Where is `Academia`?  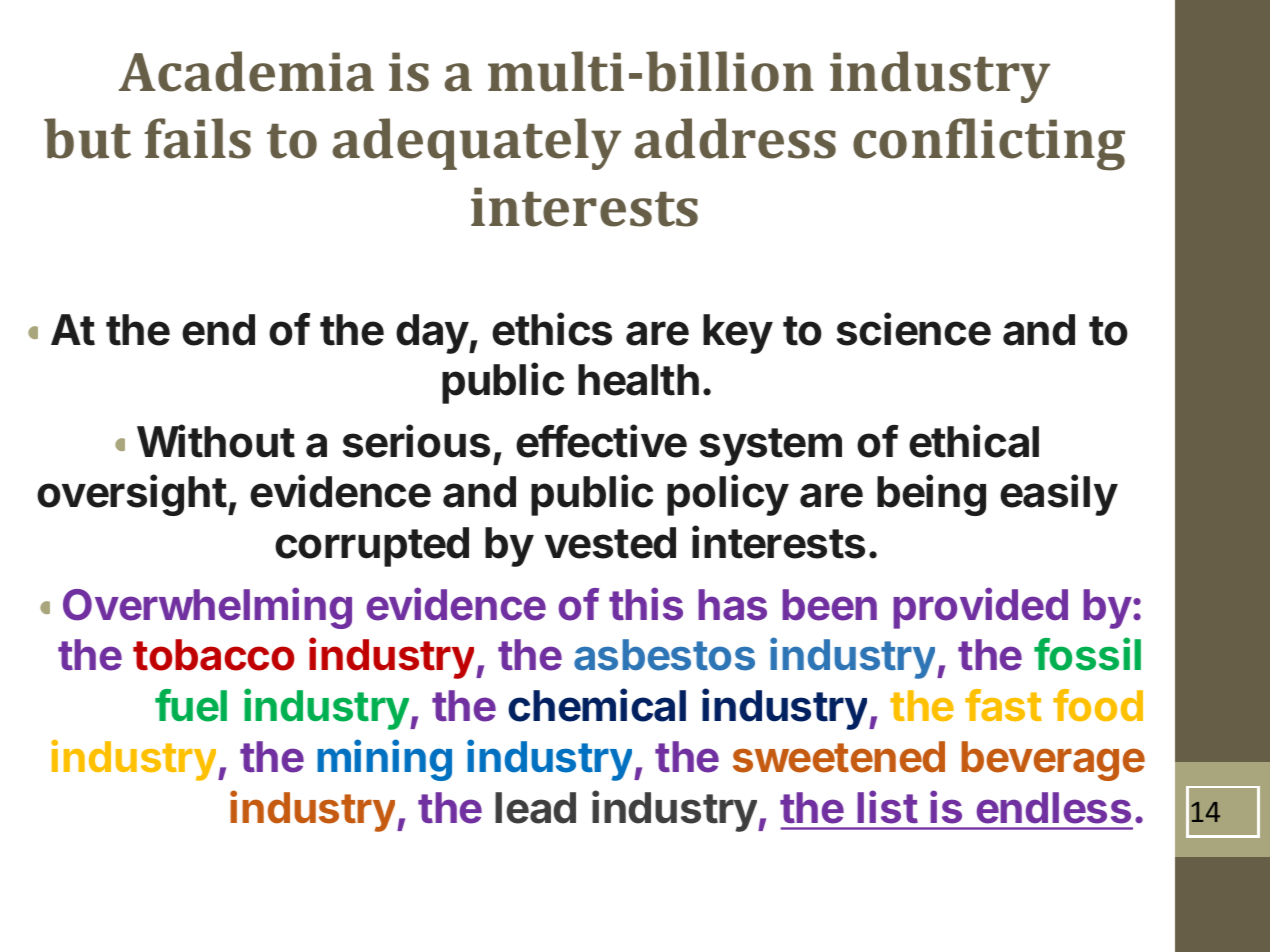 Academia is located at coordinates (246, 71).
